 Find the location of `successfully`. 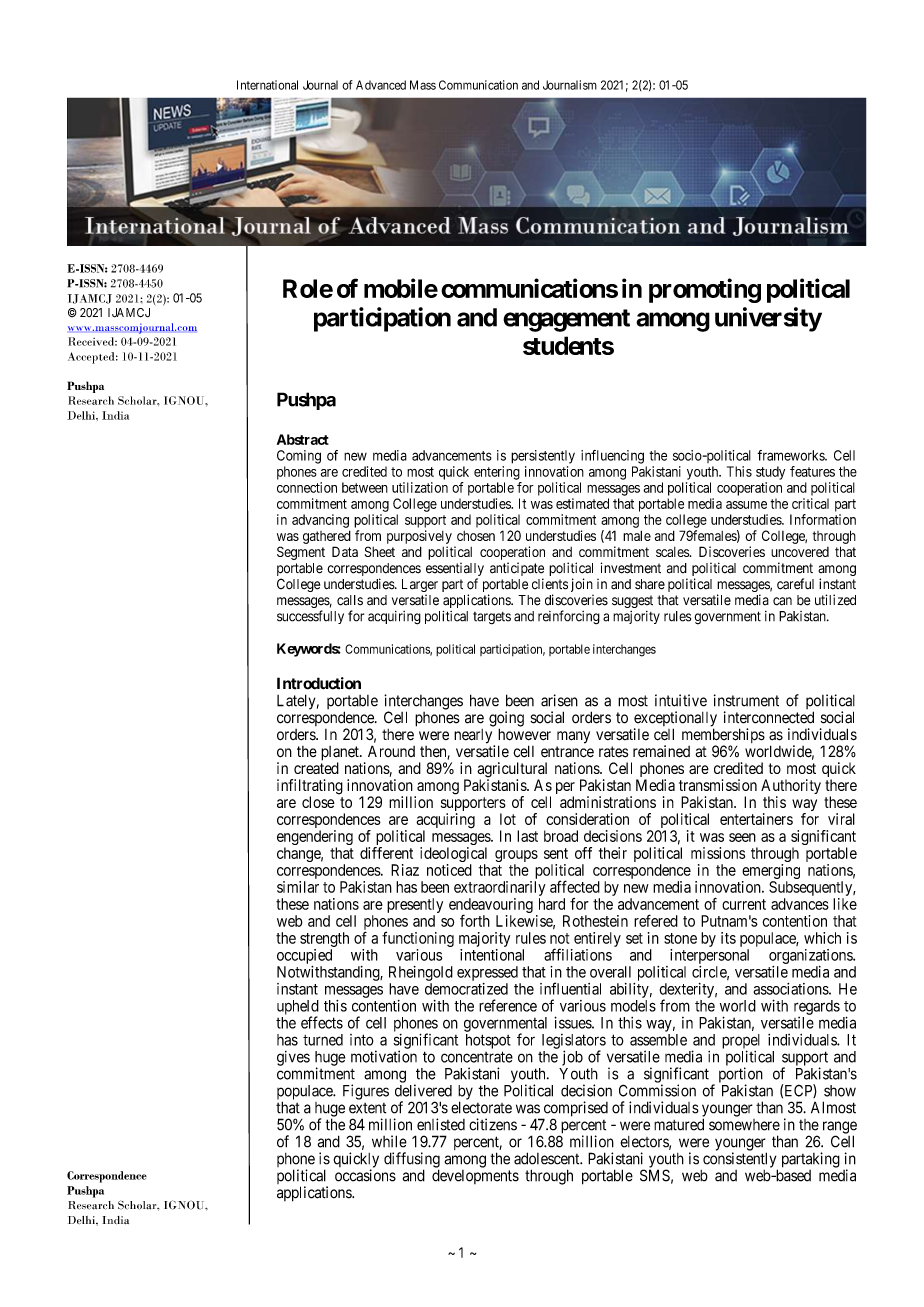

successfully is located at coordinates (310, 617).
